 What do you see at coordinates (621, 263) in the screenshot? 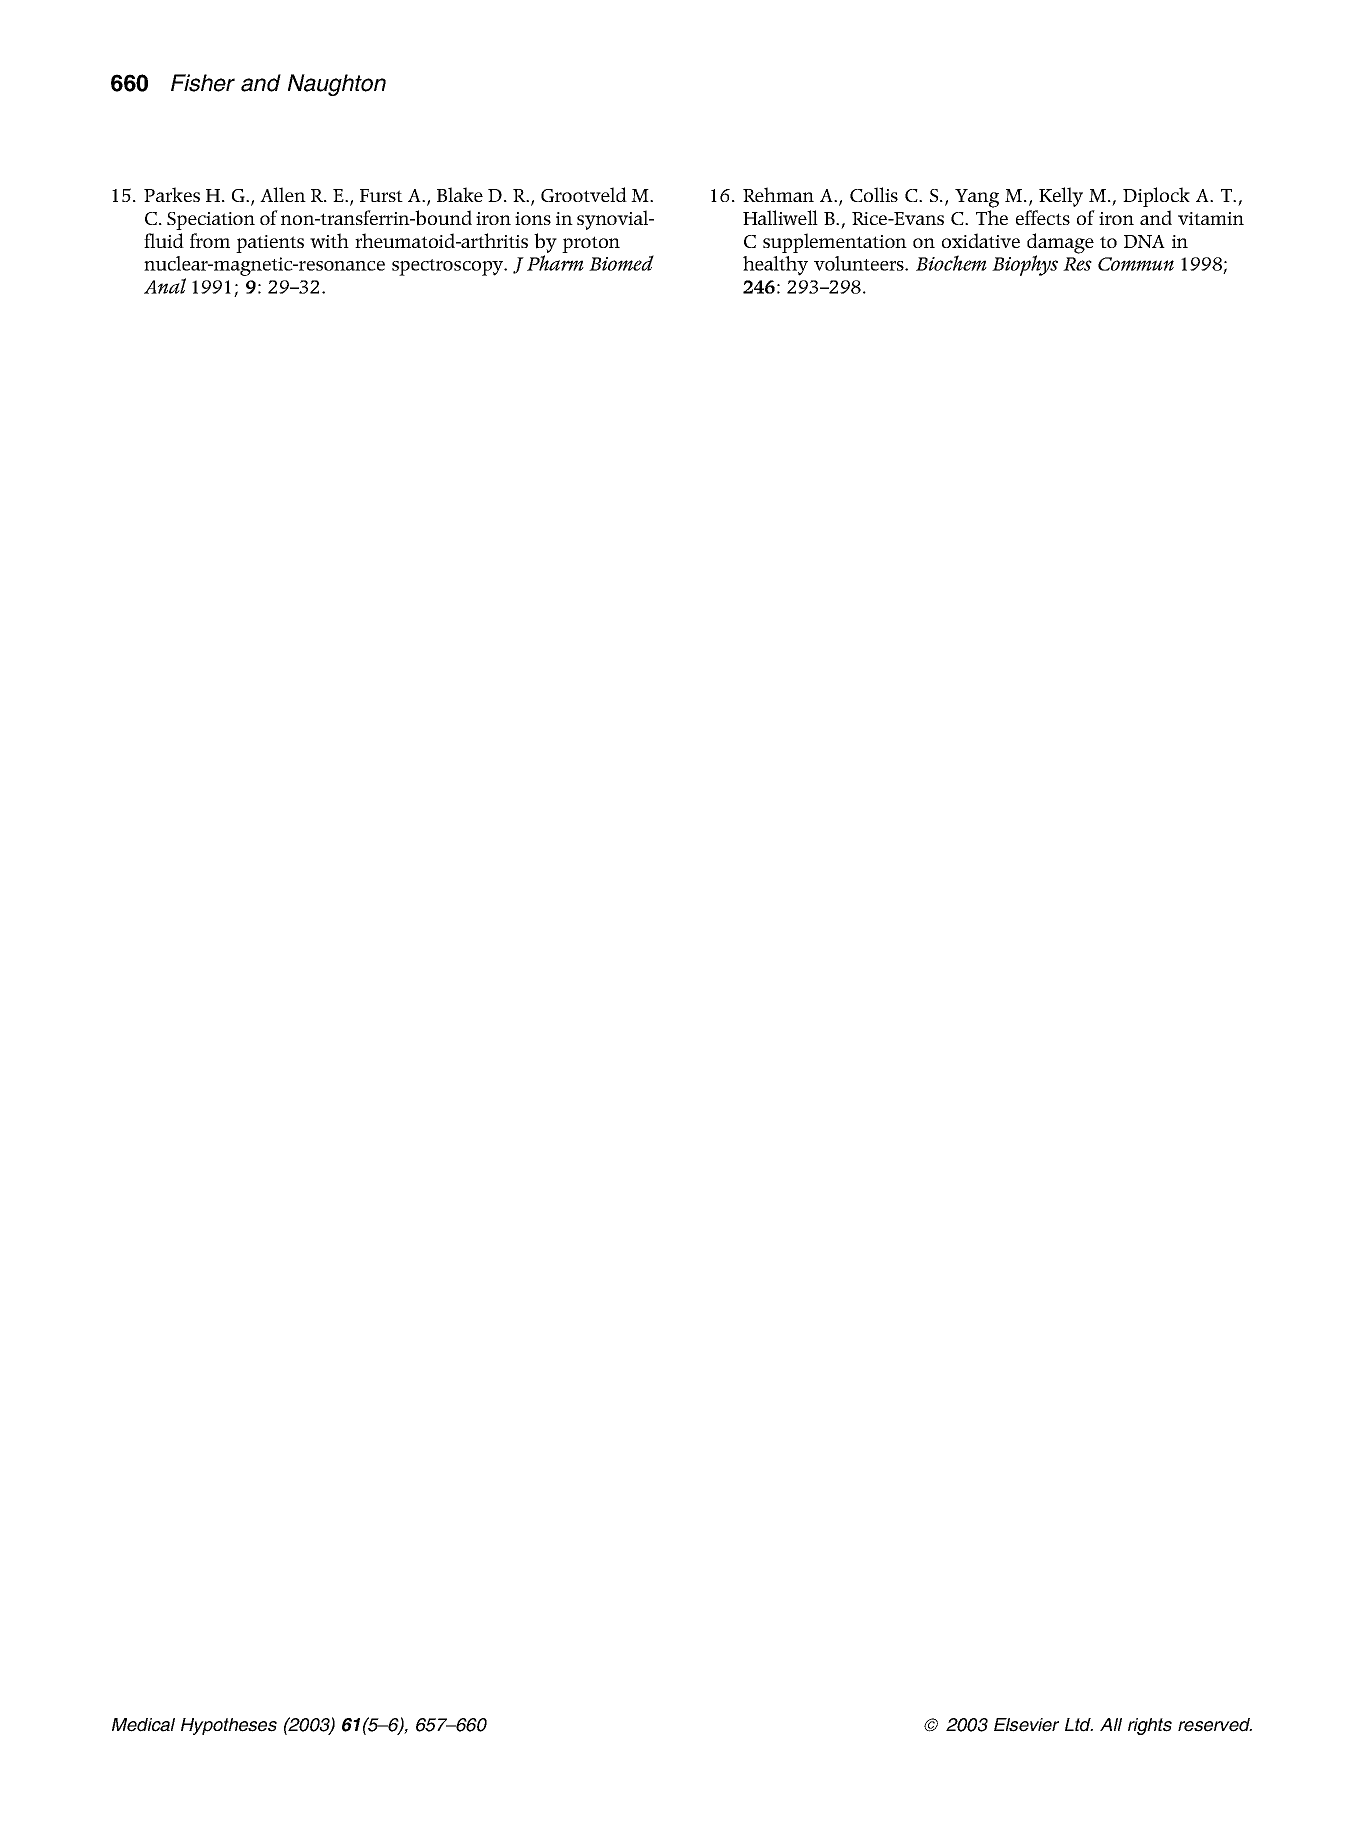
I see `Biomed` at bounding box center [621, 263].
